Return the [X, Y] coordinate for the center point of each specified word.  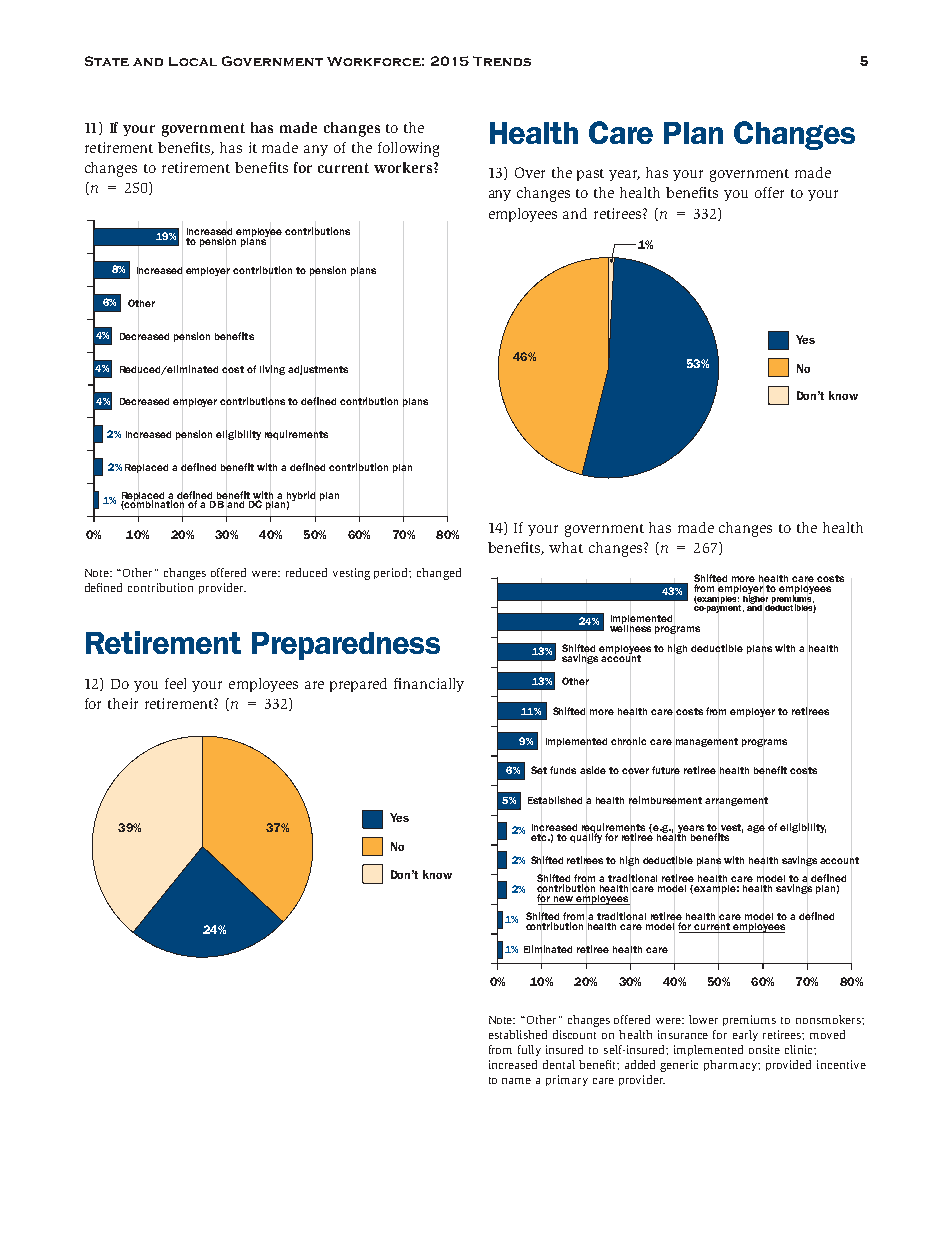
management [707, 742]
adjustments [318, 370]
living [272, 370]
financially [429, 685]
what [566, 547]
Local [193, 61]
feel [175, 683]
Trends [502, 61]
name [516, 1081]
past [590, 175]
